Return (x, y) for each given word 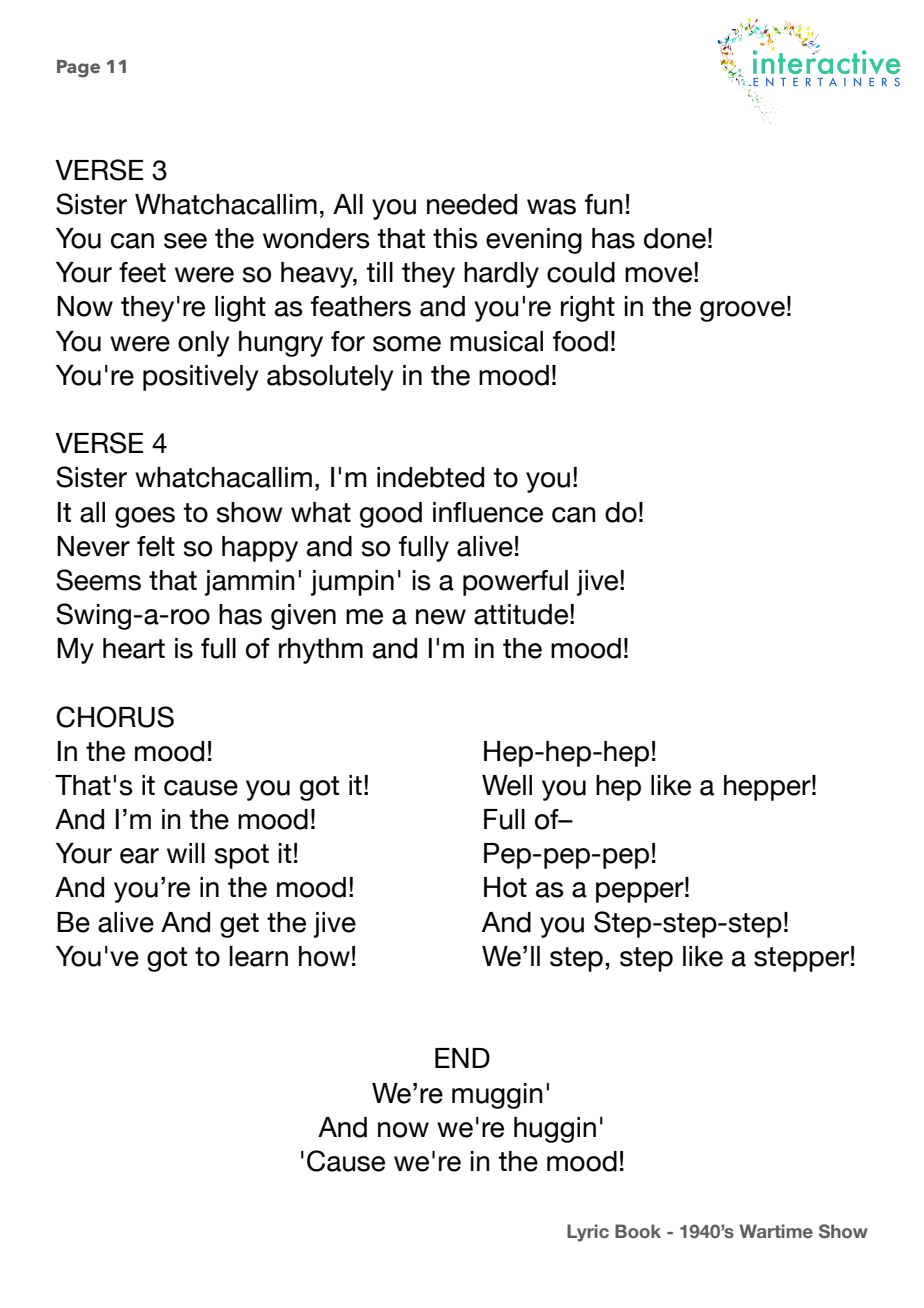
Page (78, 69)
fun (604, 204)
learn (259, 956)
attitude (522, 614)
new (441, 617)
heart (134, 648)
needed (472, 204)
